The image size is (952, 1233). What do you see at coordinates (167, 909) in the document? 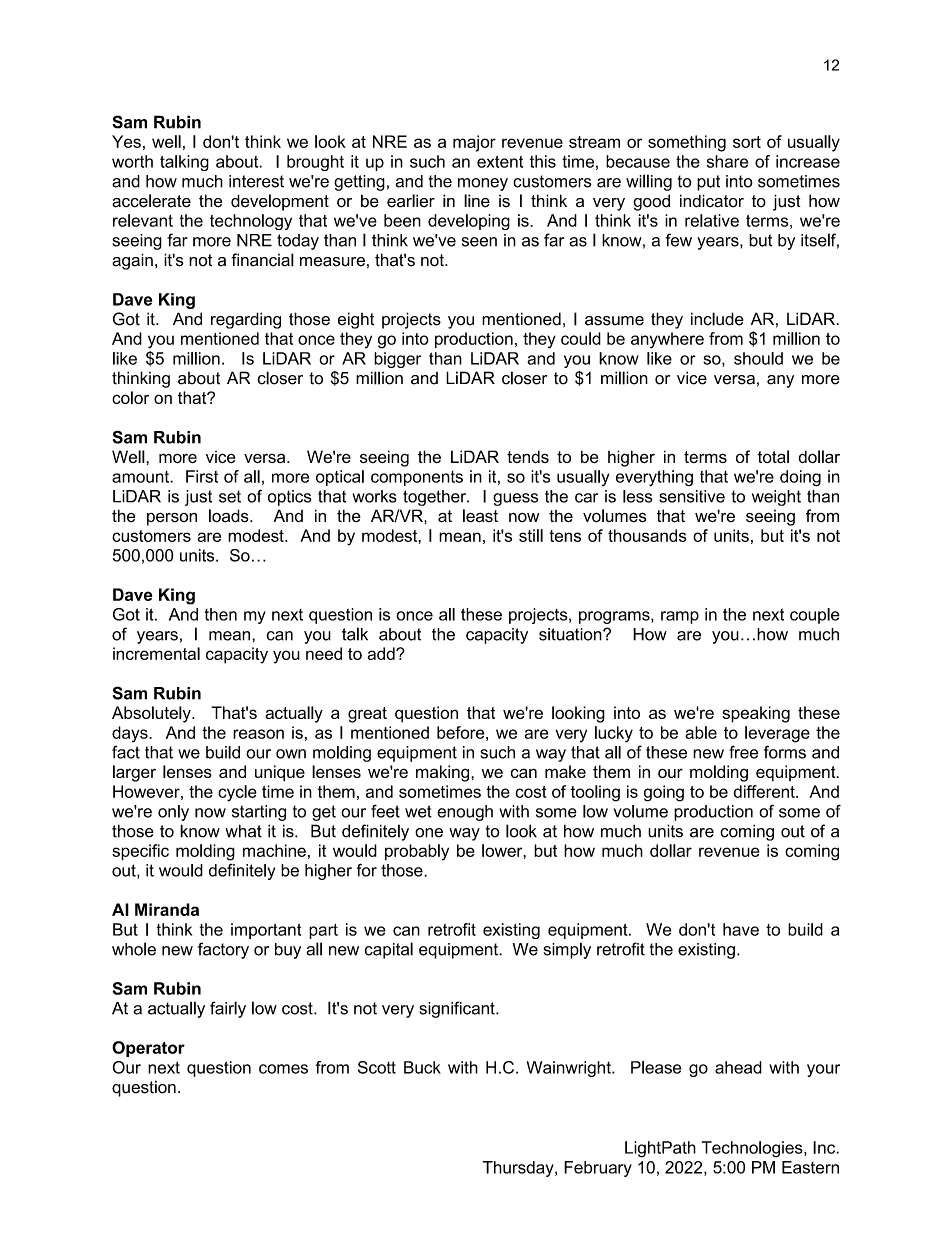
I see `Miranda` at bounding box center [167, 909].
